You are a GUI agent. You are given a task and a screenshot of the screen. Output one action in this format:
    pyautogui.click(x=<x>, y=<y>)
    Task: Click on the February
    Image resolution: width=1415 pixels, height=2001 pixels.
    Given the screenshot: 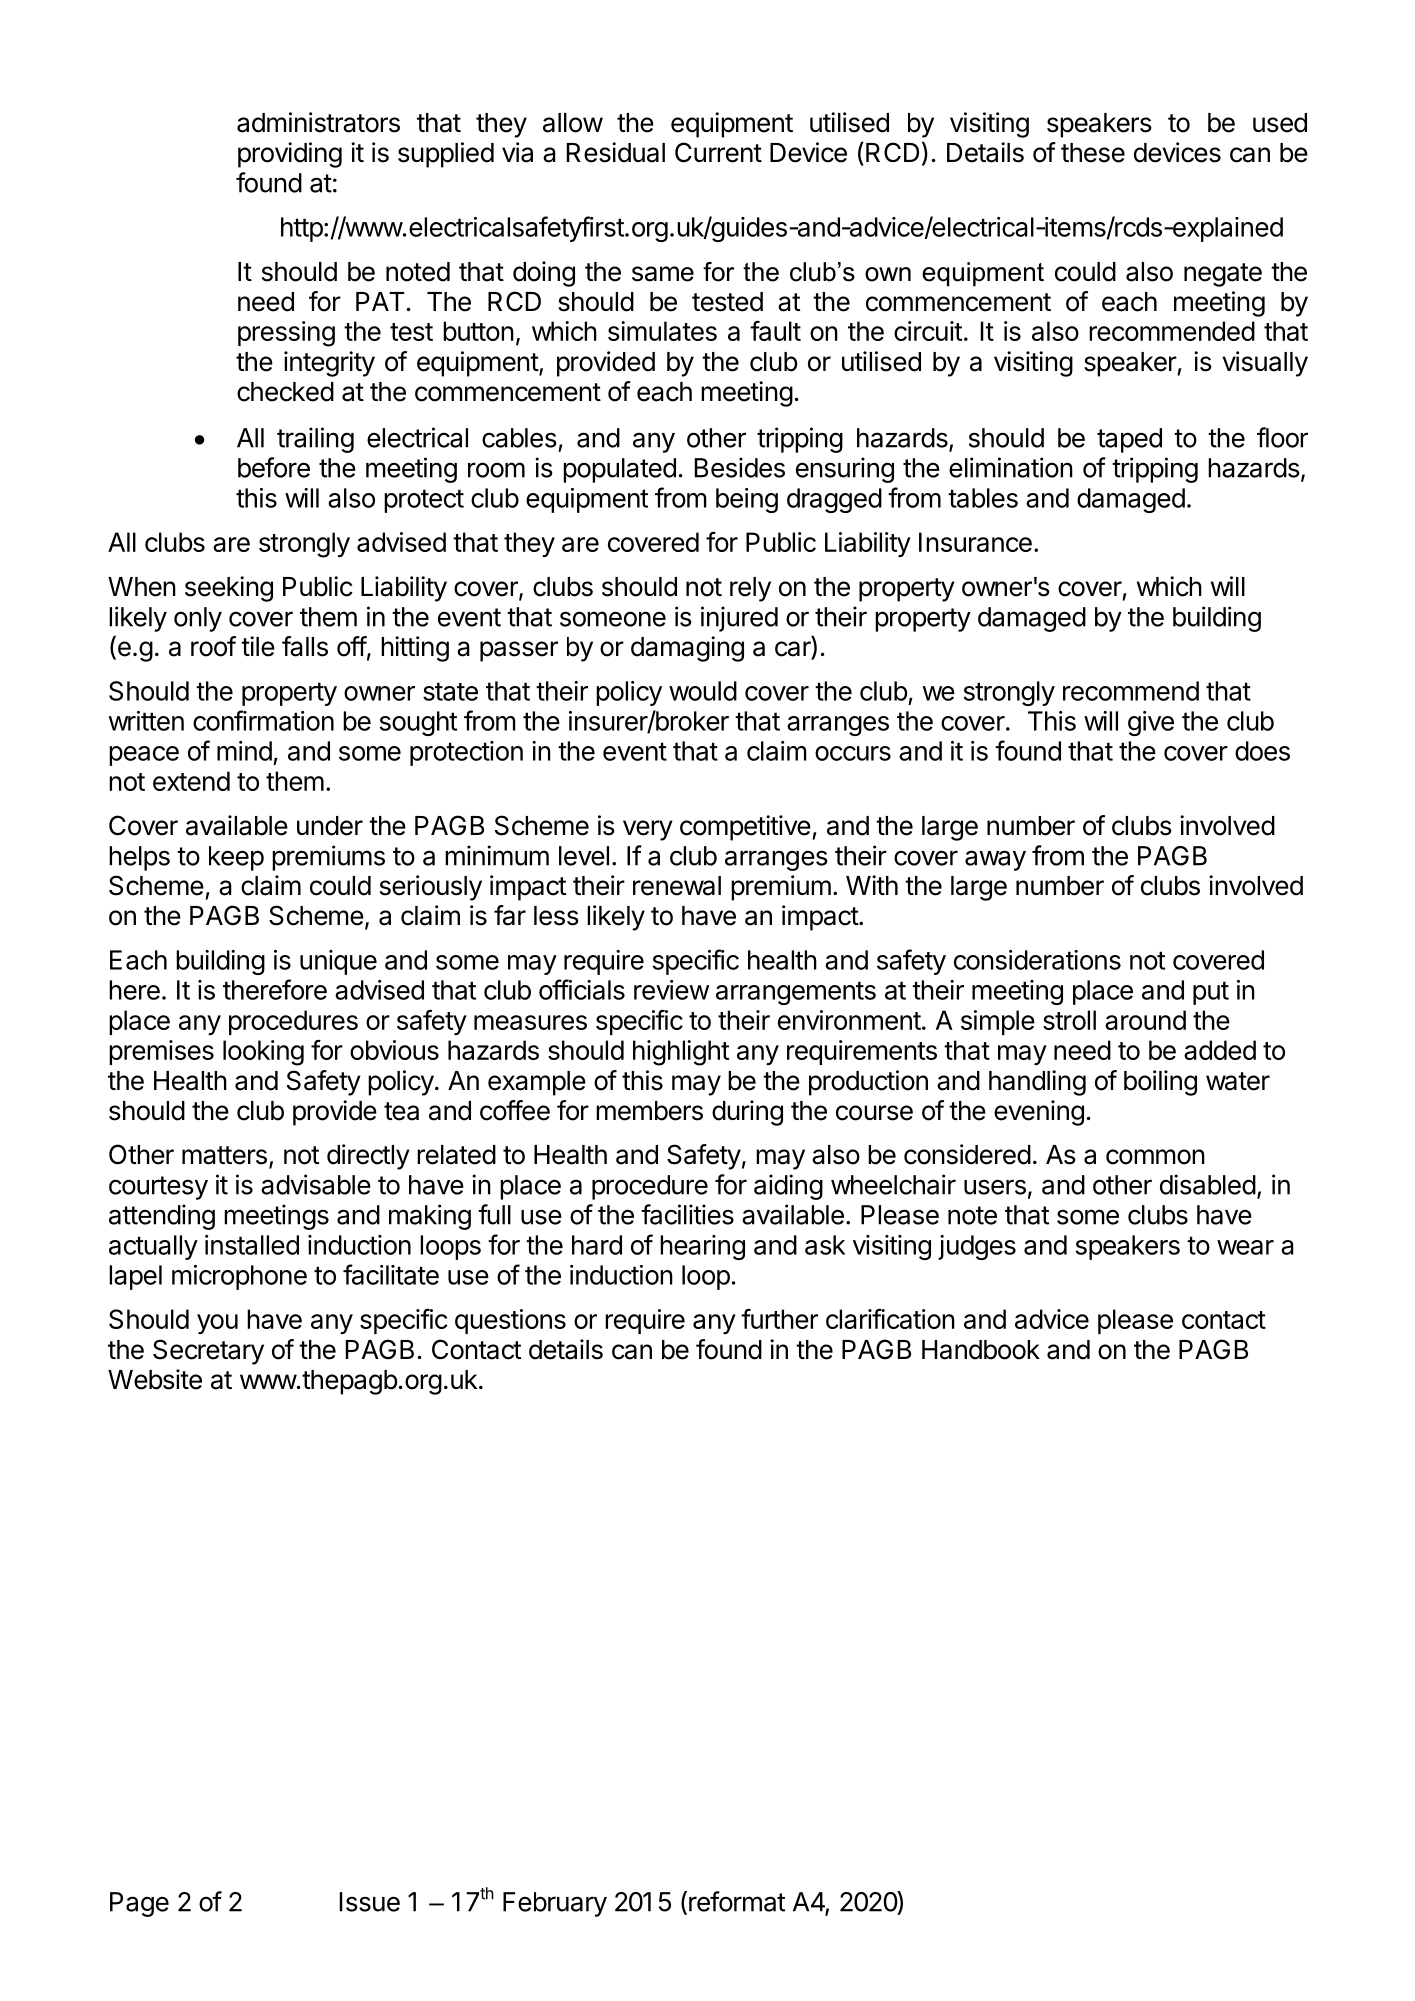 What is the action you would take?
    pyautogui.click(x=555, y=1904)
